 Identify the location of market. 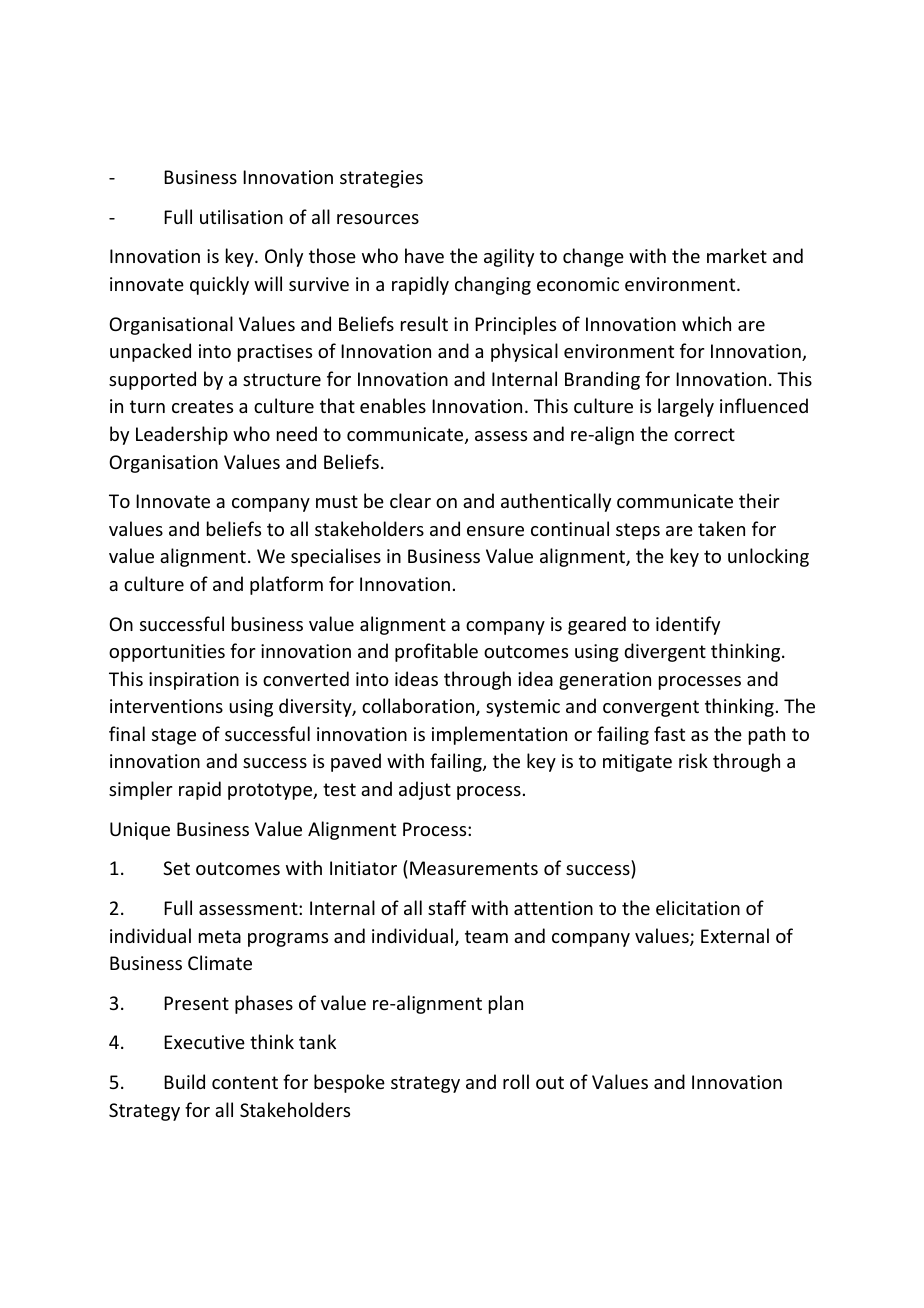
(737, 255).
